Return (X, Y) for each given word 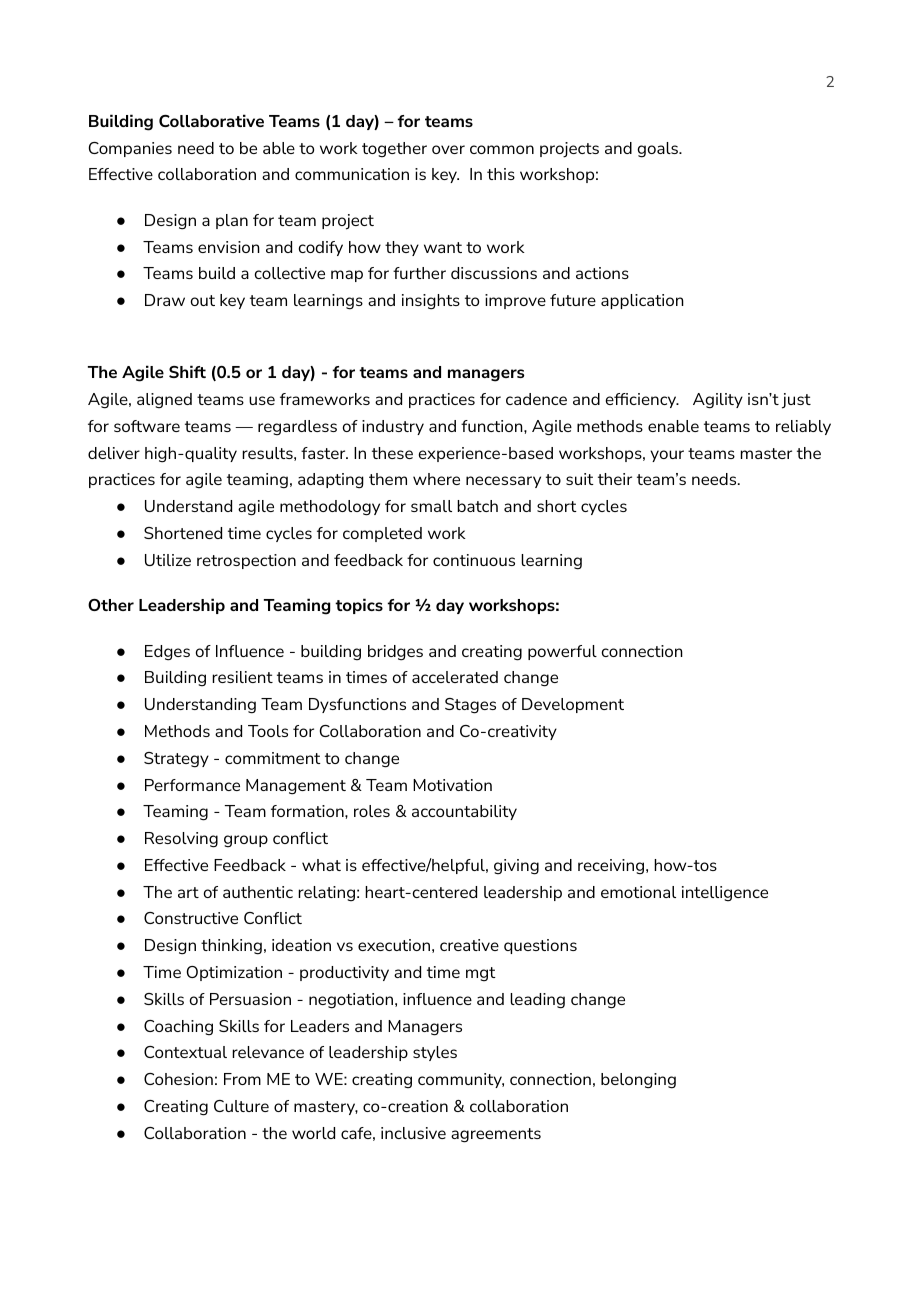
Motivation (452, 785)
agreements (496, 1135)
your (667, 456)
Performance (192, 785)
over (448, 149)
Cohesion (178, 1079)
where (436, 479)
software (147, 426)
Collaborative (211, 120)
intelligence (725, 893)
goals (658, 150)
